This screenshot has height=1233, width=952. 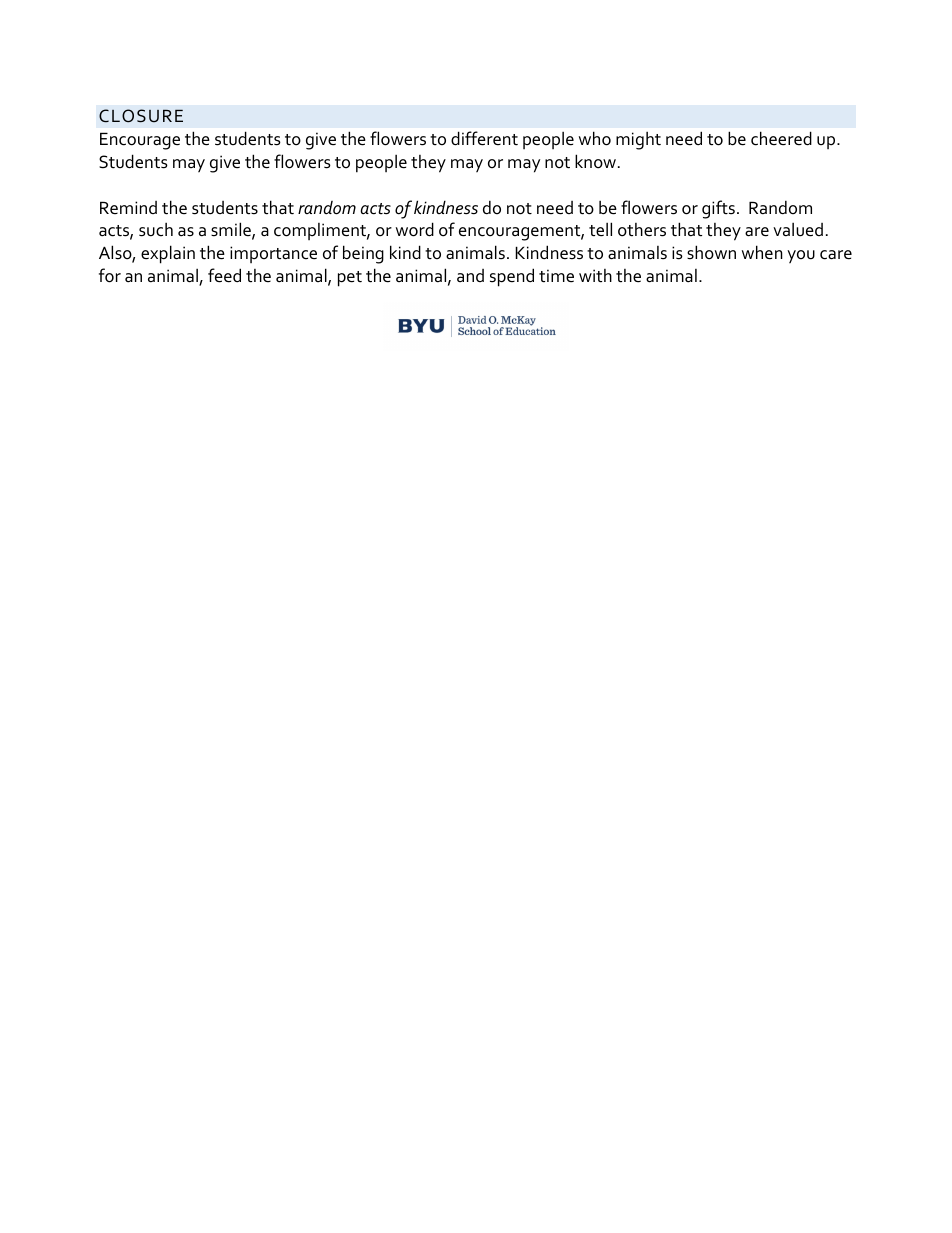 I want to click on different, so click(x=484, y=138).
